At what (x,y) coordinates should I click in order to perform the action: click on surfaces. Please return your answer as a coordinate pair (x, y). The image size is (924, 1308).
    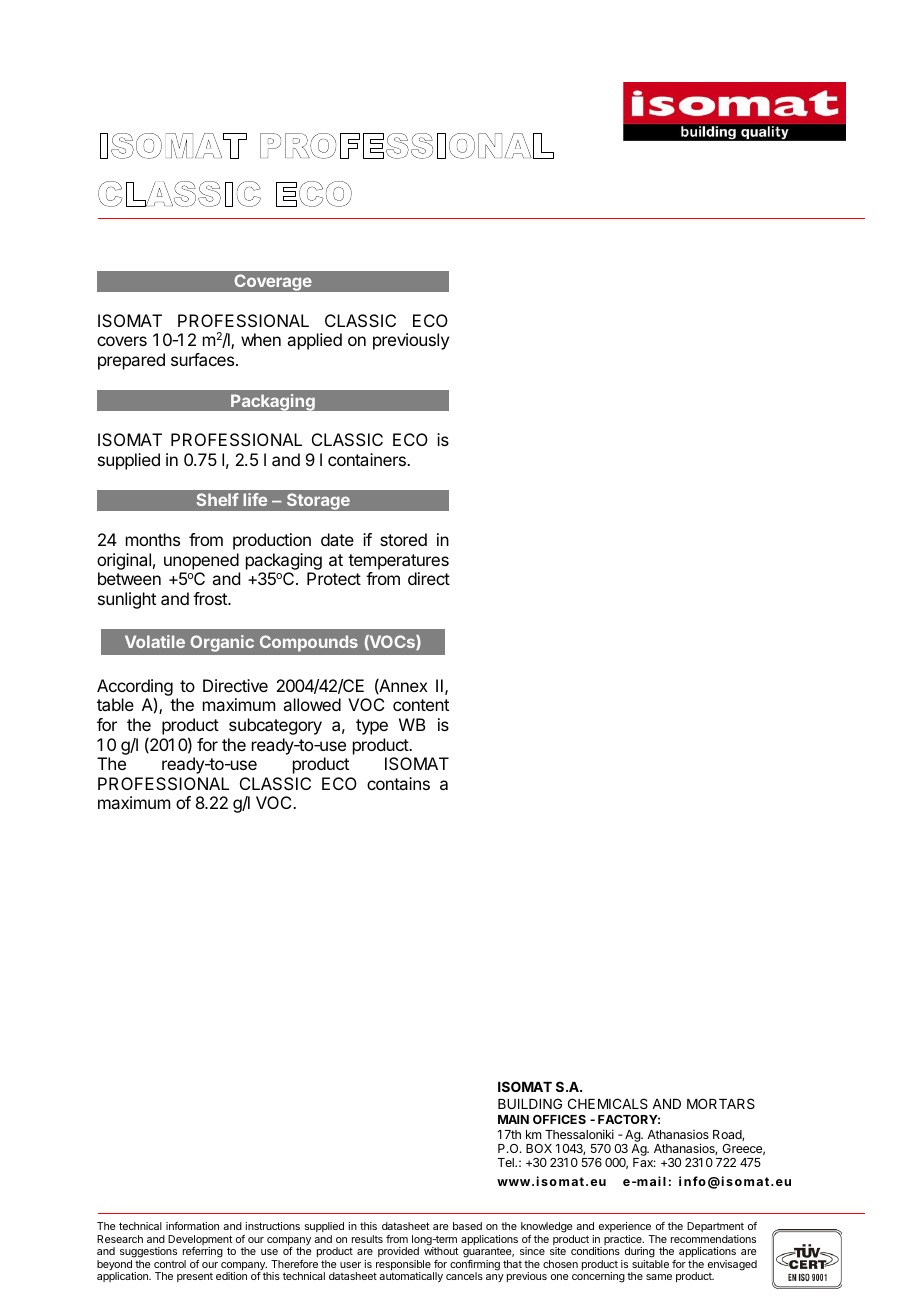
    Looking at the image, I should click on (204, 359).
